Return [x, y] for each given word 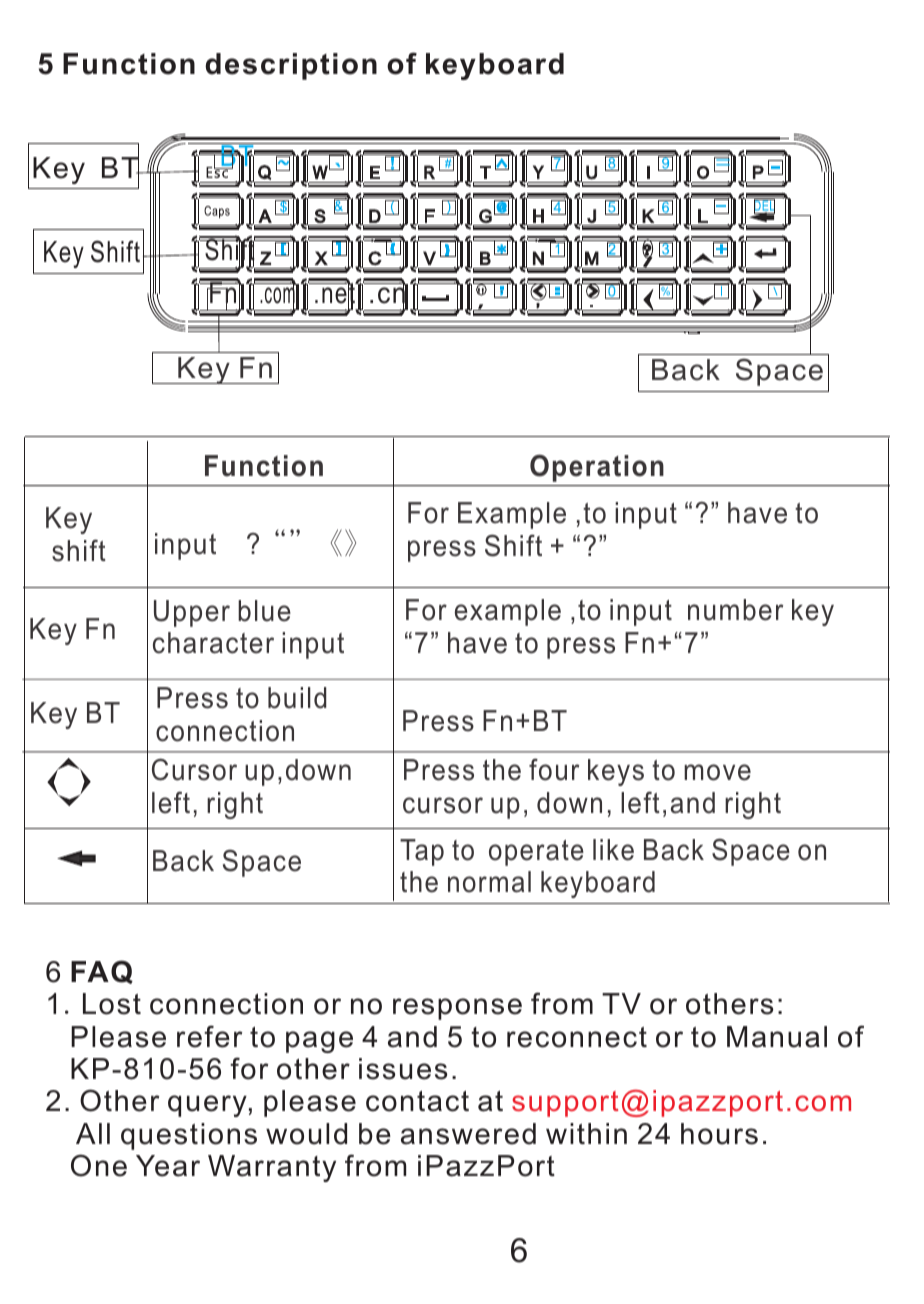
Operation [597, 468]
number [735, 610]
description [291, 66]
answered [468, 1134]
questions [189, 1136]
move [717, 772]
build [297, 698]
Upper [192, 613]
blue [264, 611]
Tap [422, 852]
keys [616, 772]
